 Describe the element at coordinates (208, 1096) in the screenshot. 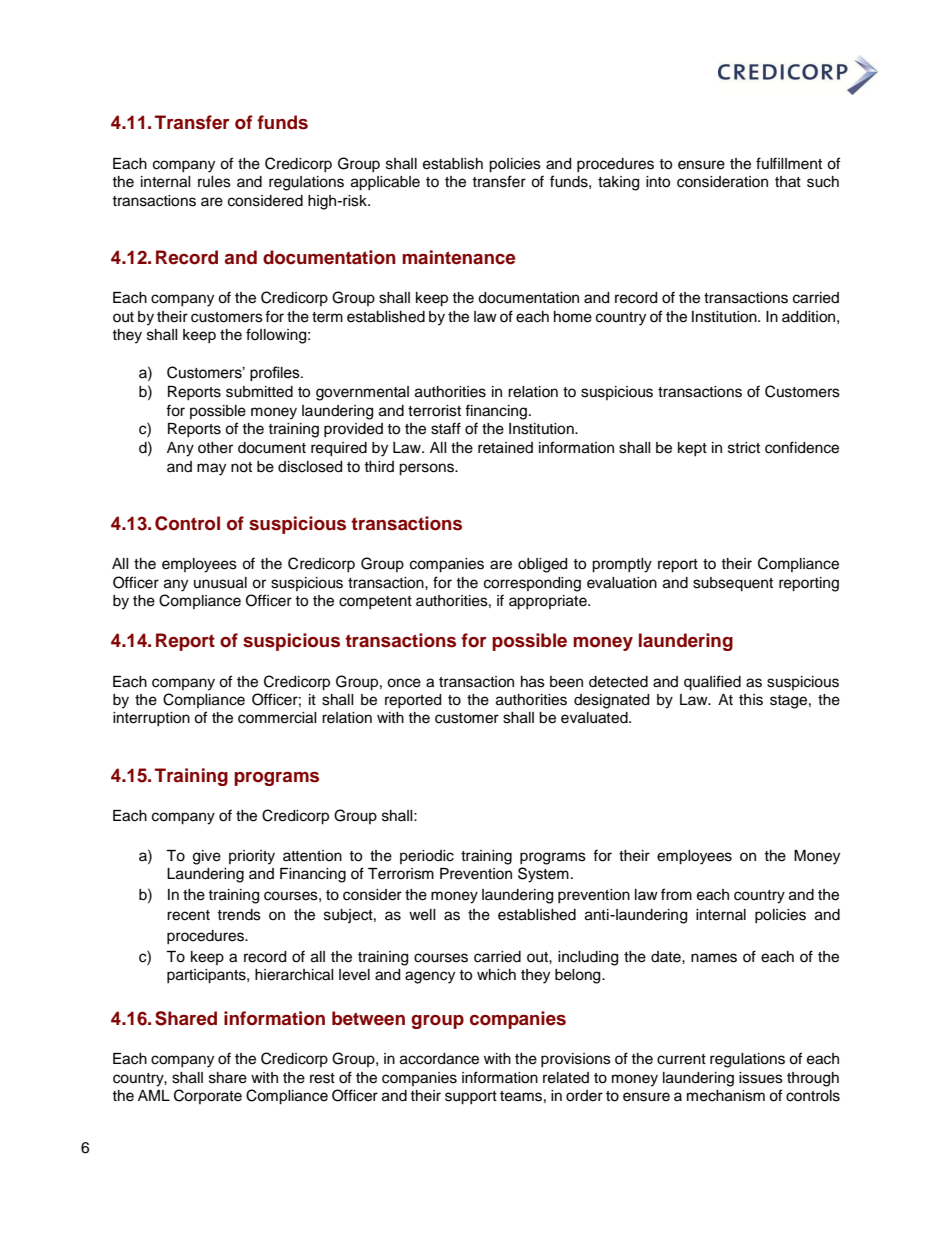

I see `Corporate` at that location.
